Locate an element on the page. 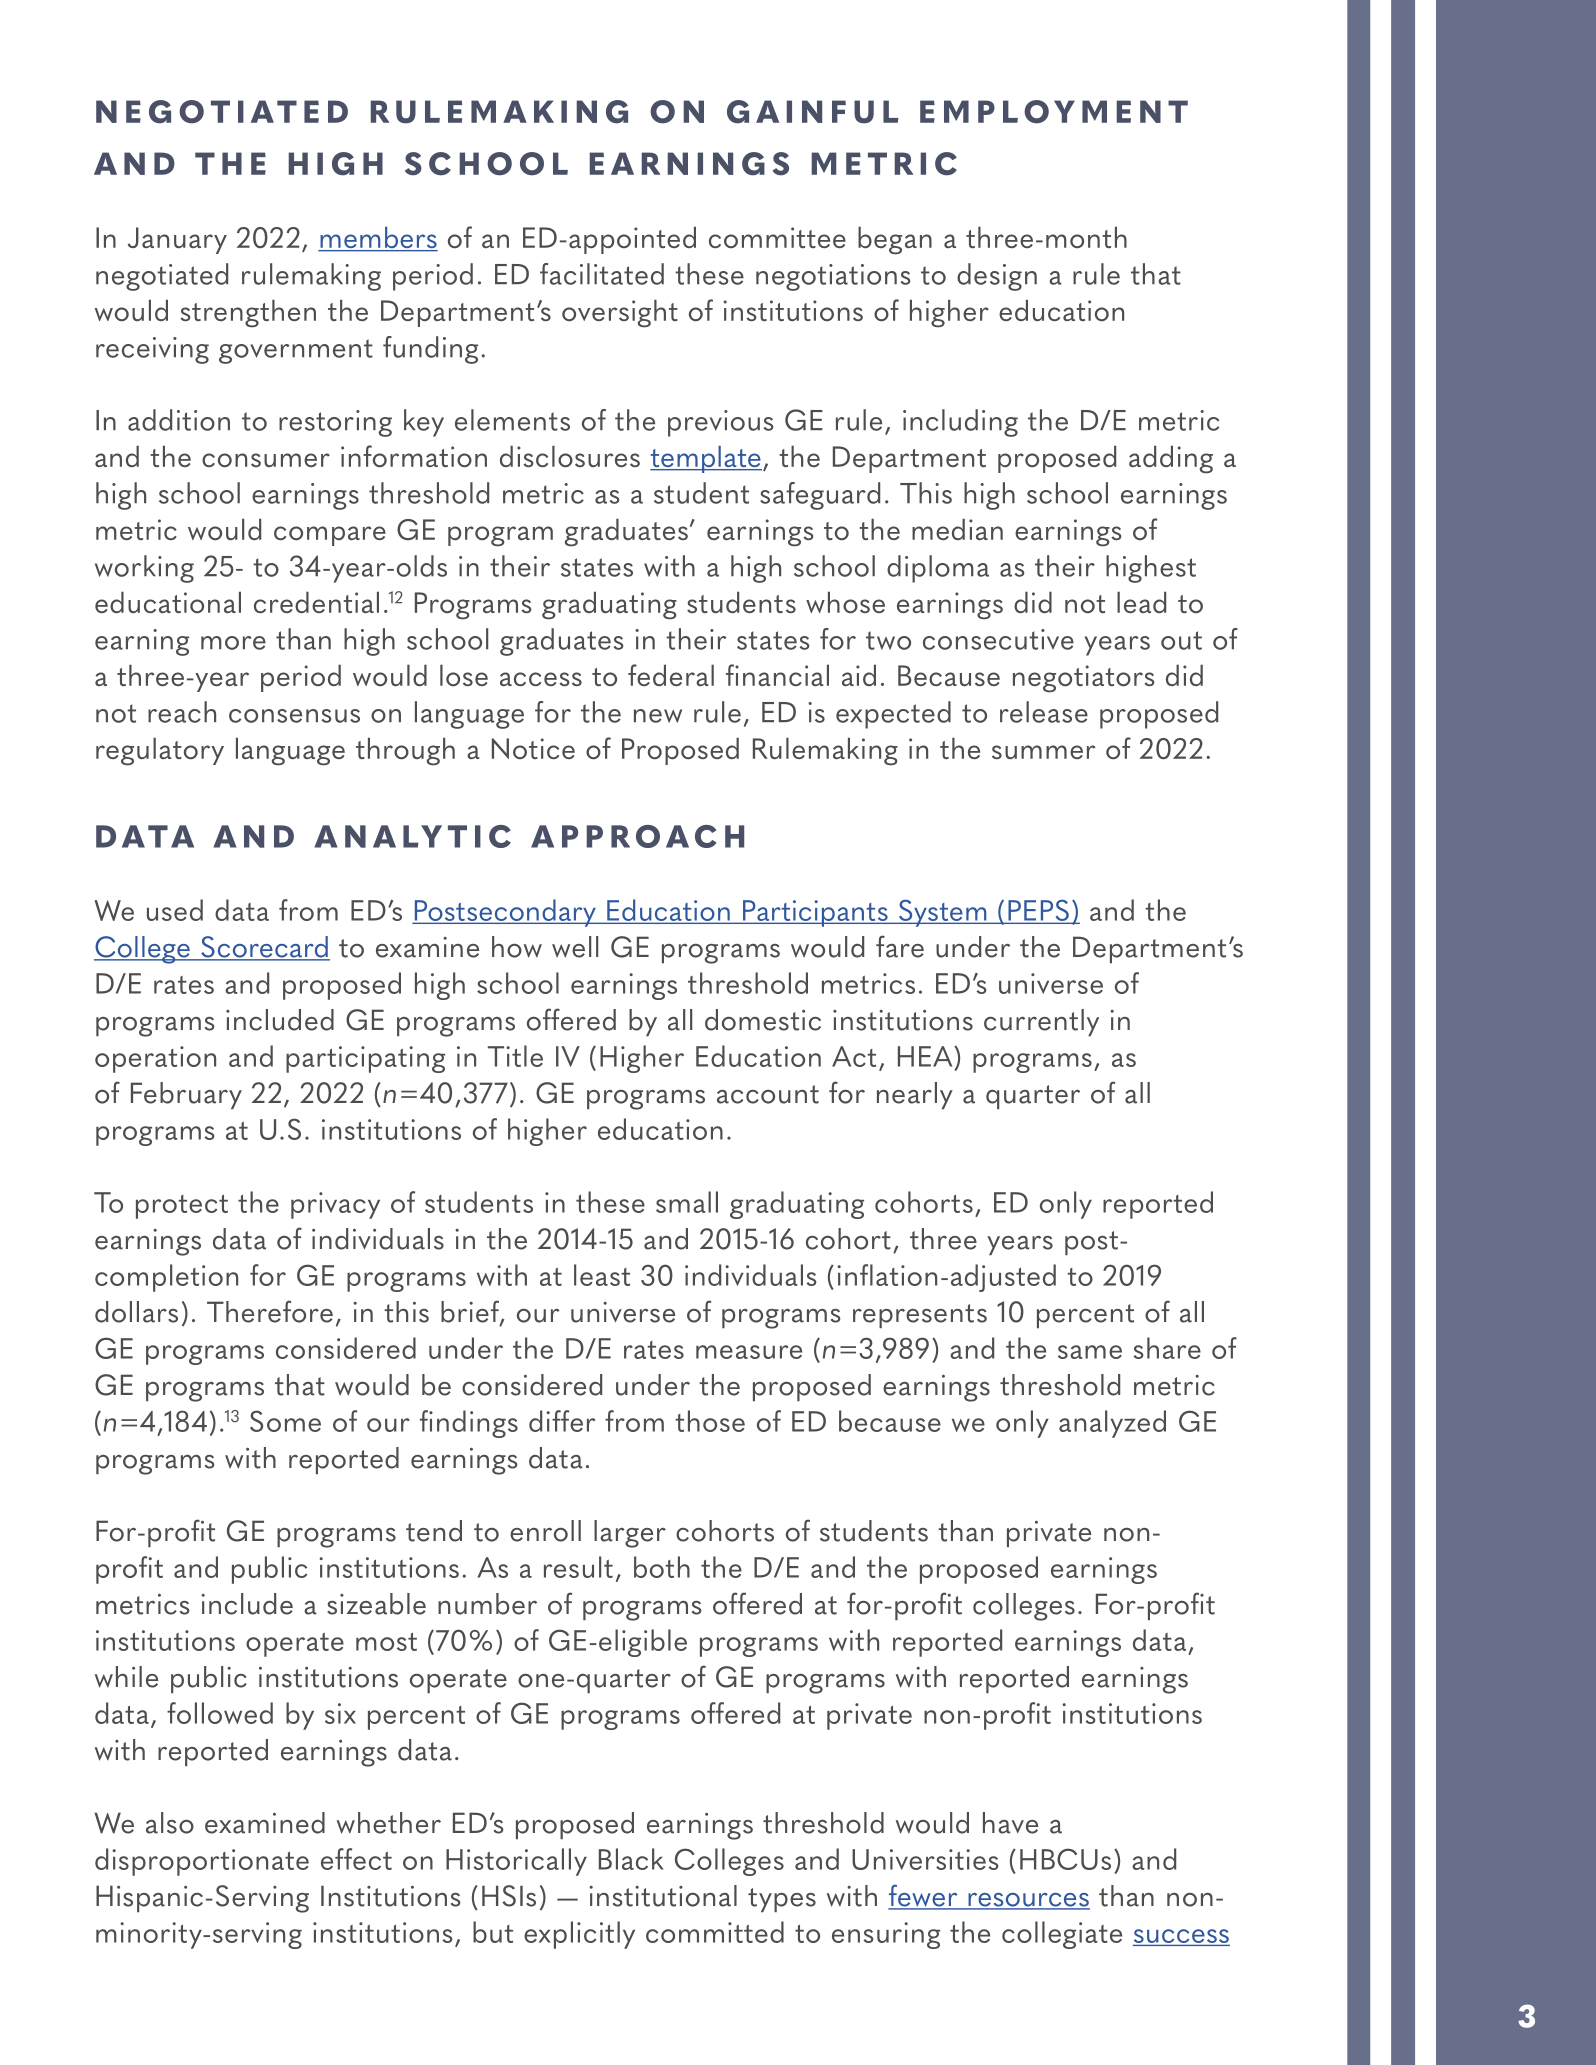 Image resolution: width=1596 pixels, height=2065 pixels. strengthen is located at coordinates (248, 313).
